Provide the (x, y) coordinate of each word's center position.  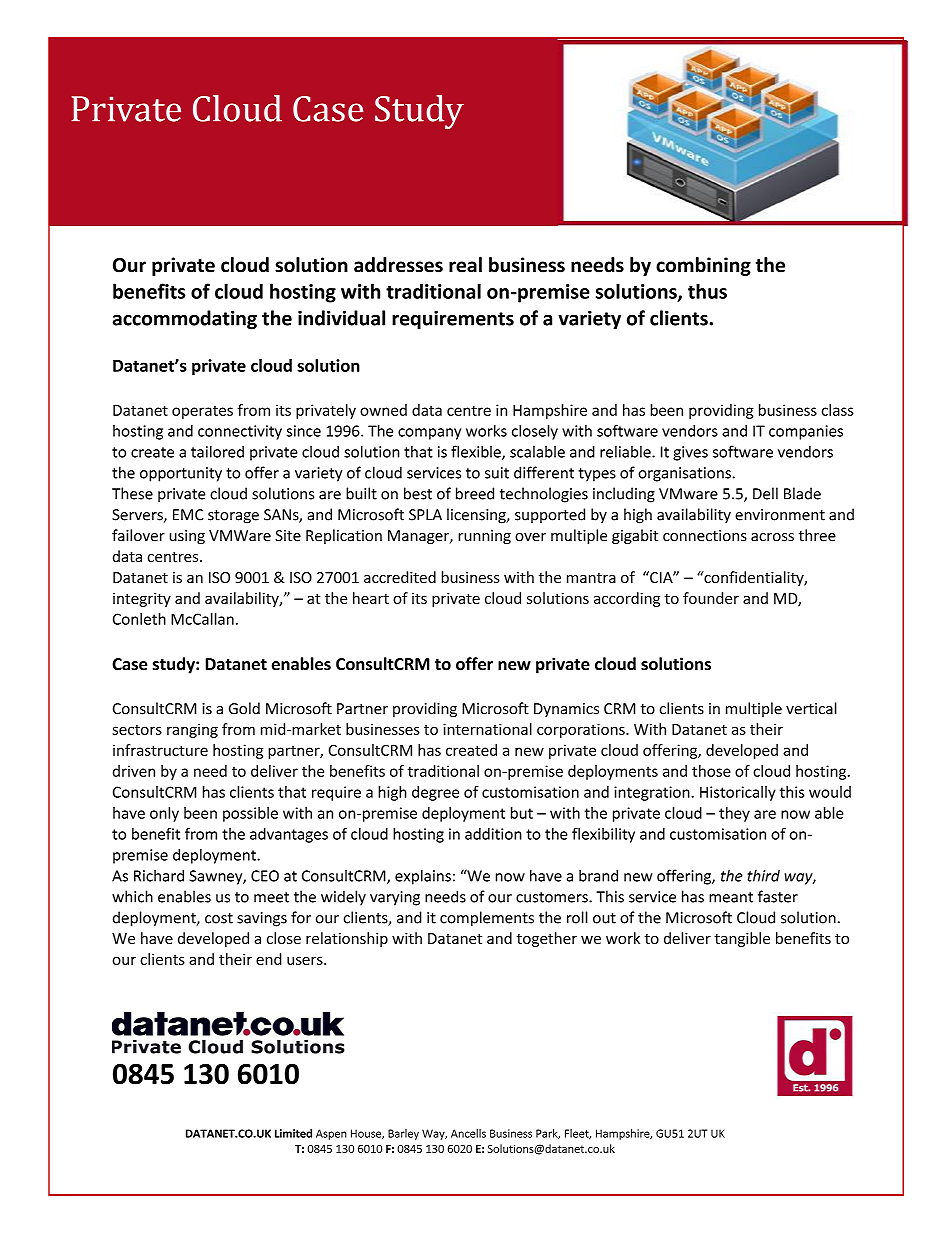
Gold (244, 708)
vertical (811, 708)
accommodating (184, 319)
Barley (403, 1134)
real (465, 265)
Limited (293, 1133)
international (487, 729)
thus (707, 291)
